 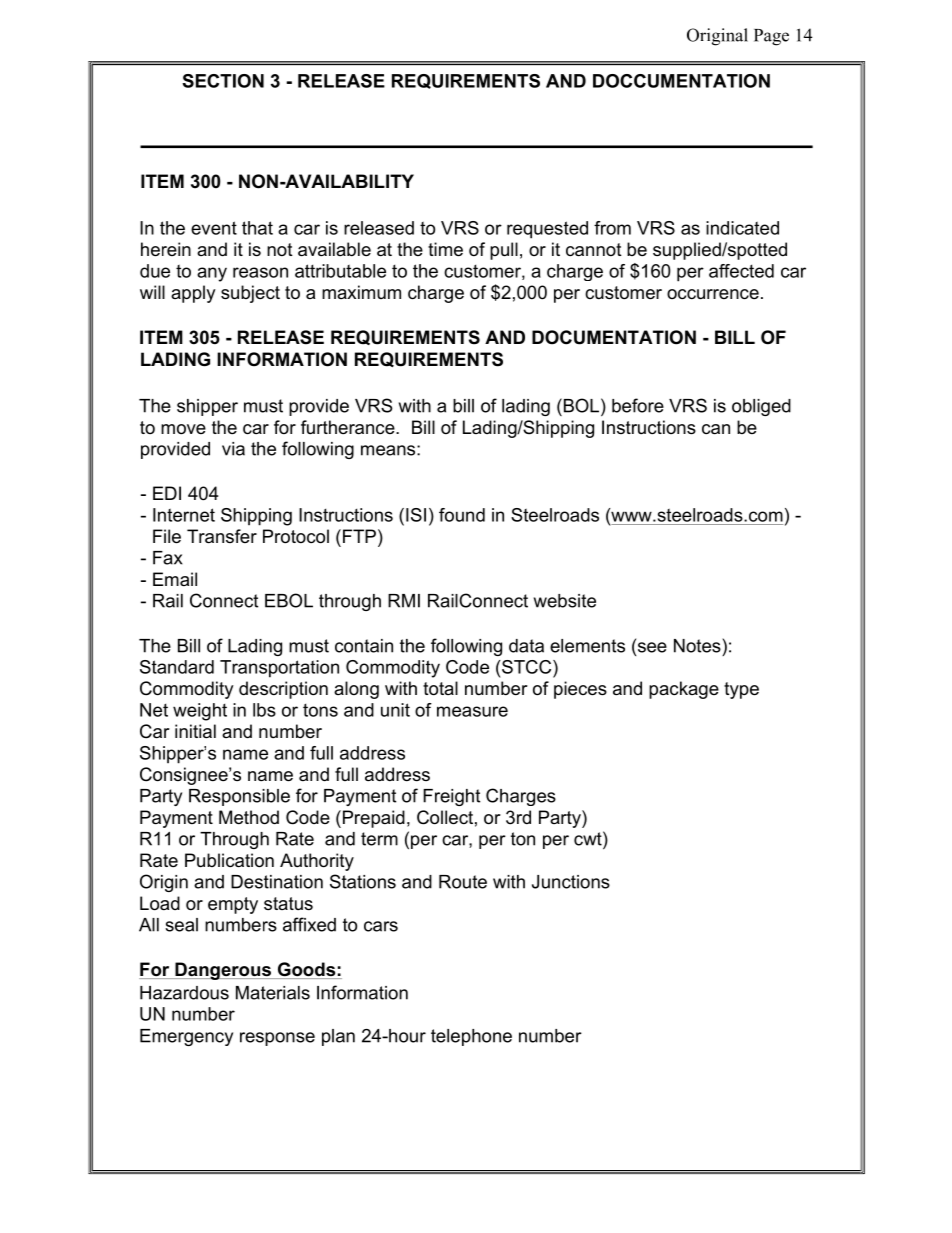 I want to click on Hazardous, so click(x=184, y=993).
